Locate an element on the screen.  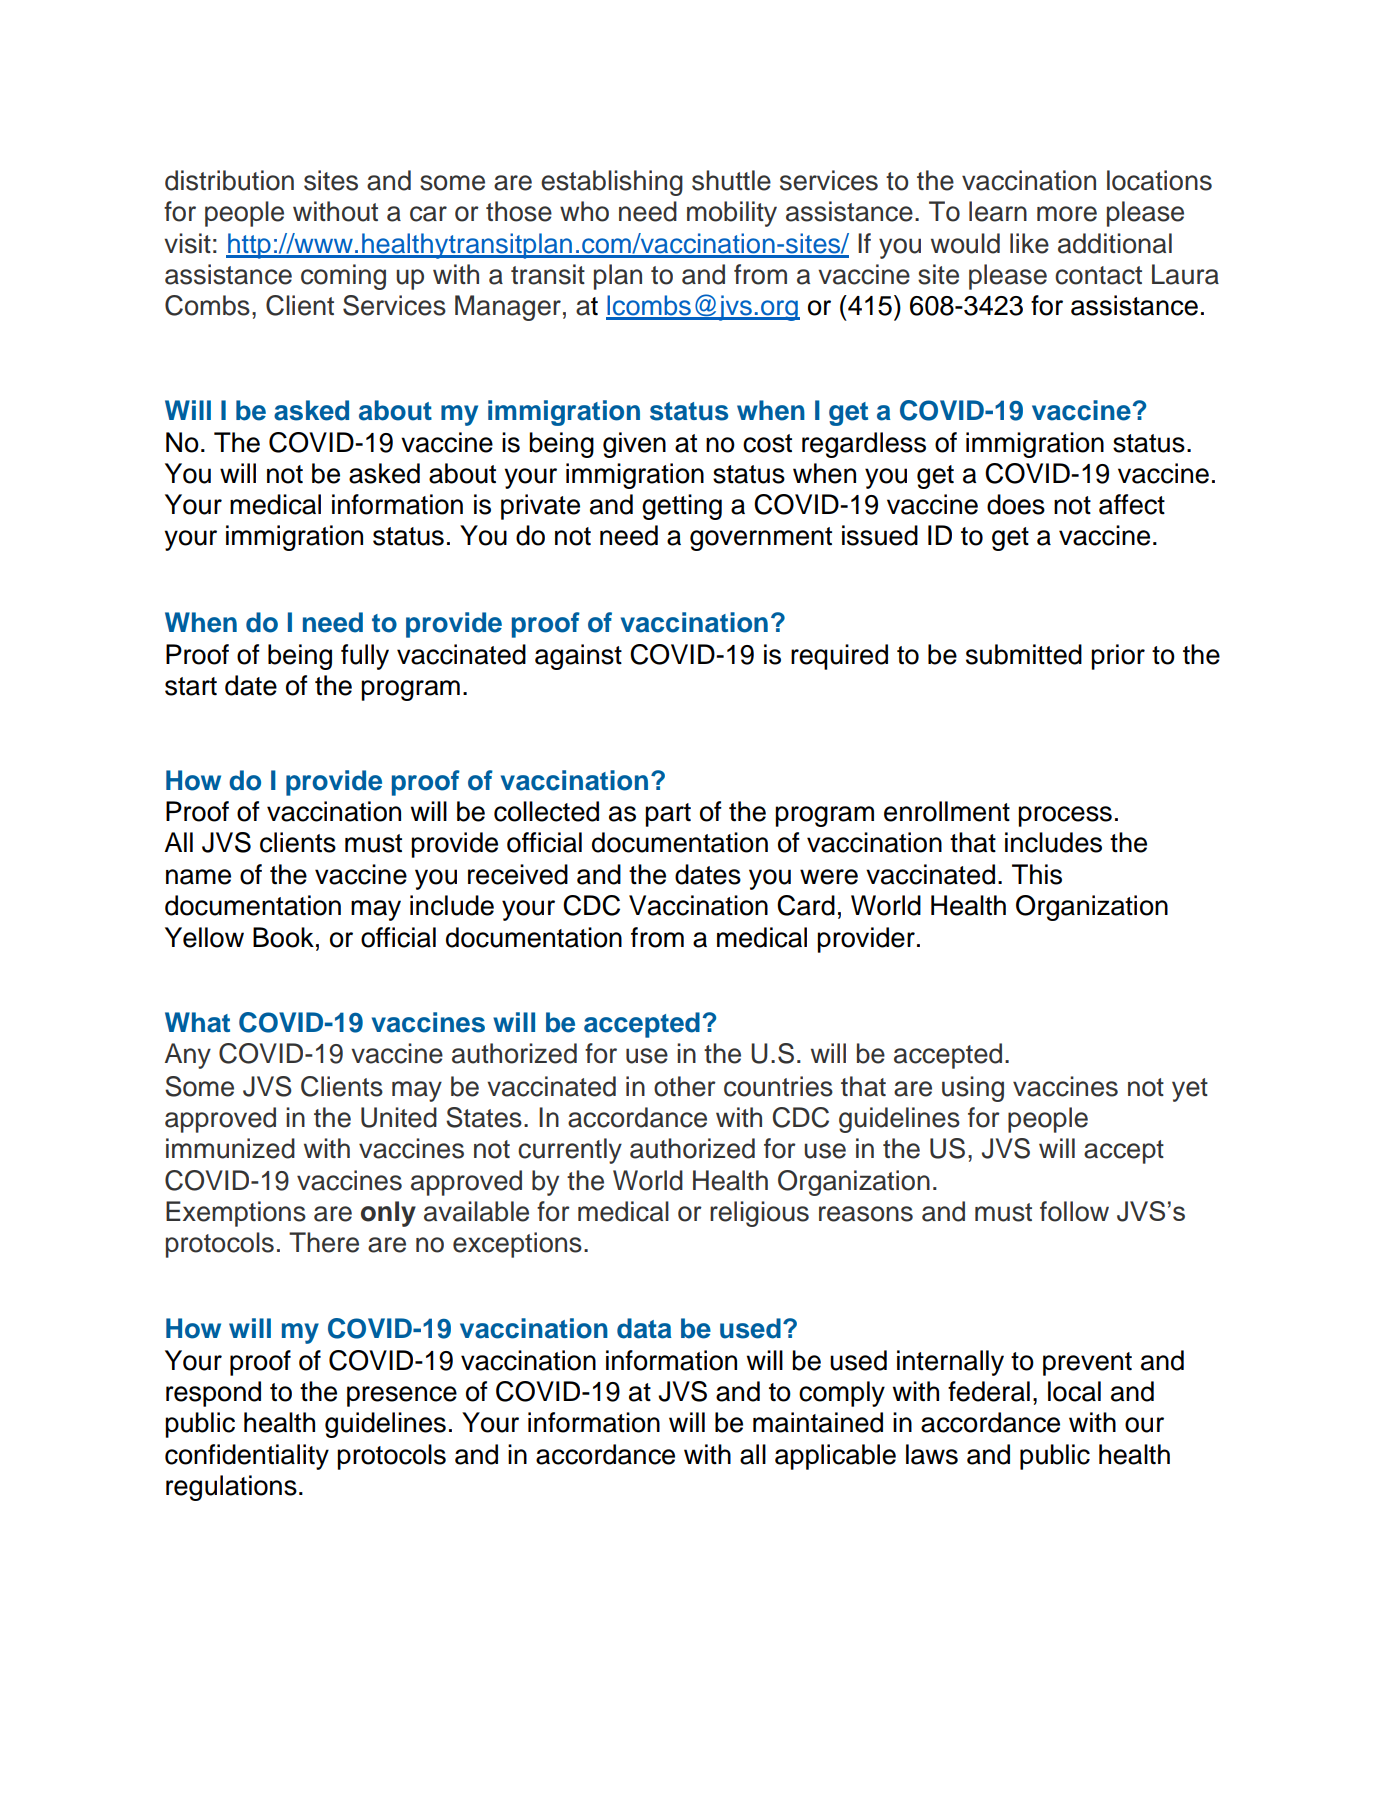
confidentiality is located at coordinates (247, 1457).
